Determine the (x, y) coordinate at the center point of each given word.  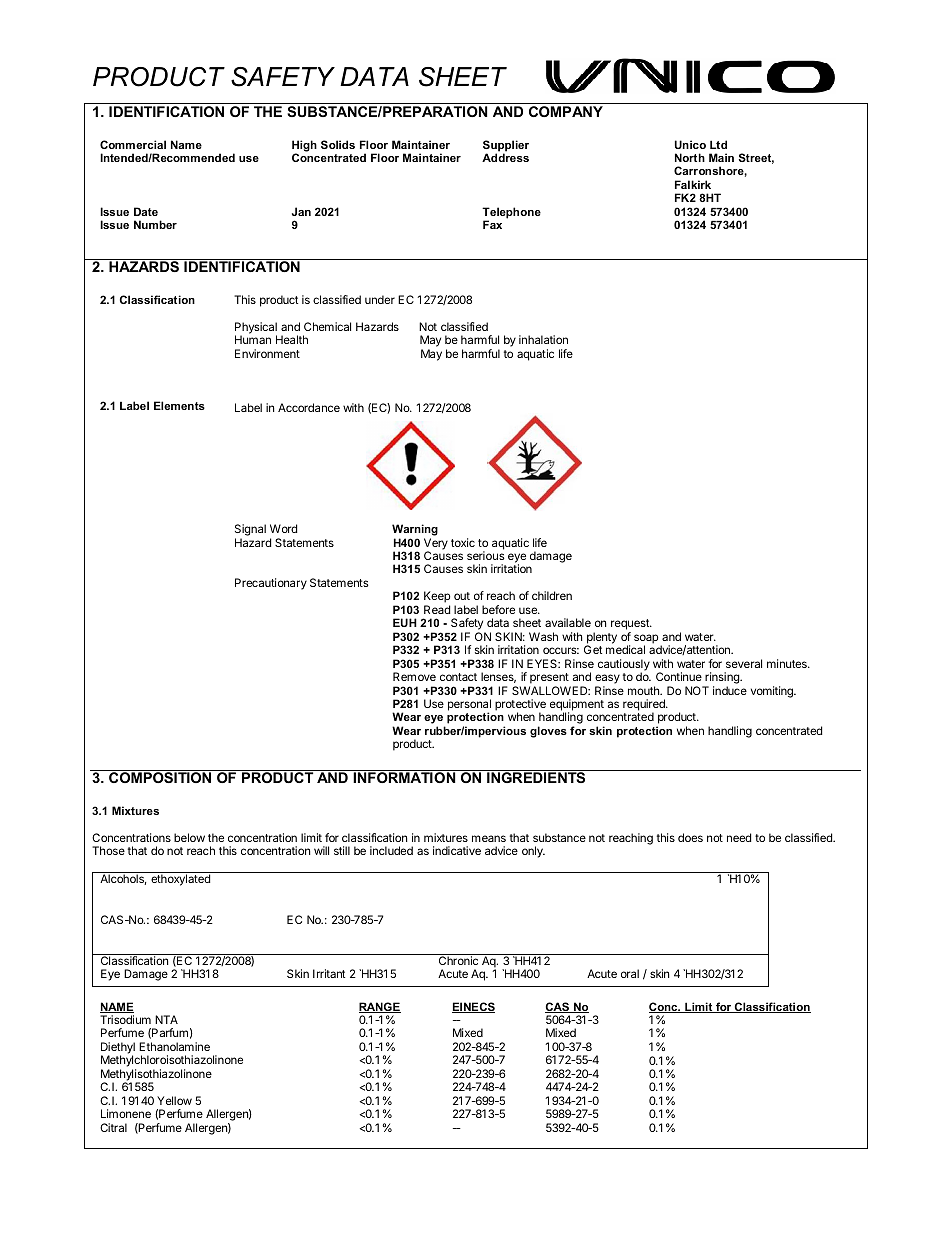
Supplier (506, 147)
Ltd (718, 144)
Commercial (133, 144)
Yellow (174, 1100)
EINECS (473, 1007)
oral (630, 973)
